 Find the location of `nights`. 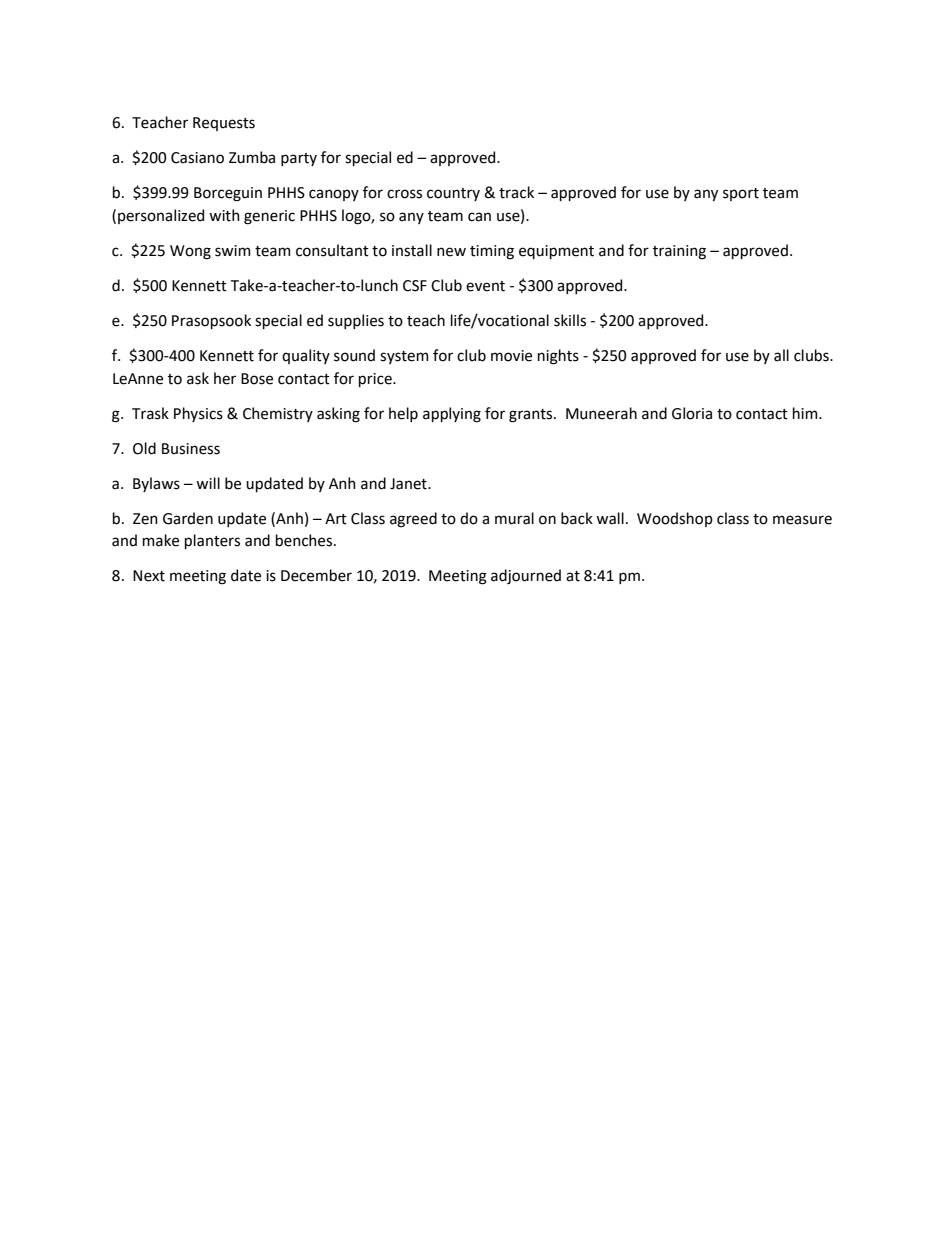

nights is located at coordinates (558, 357).
